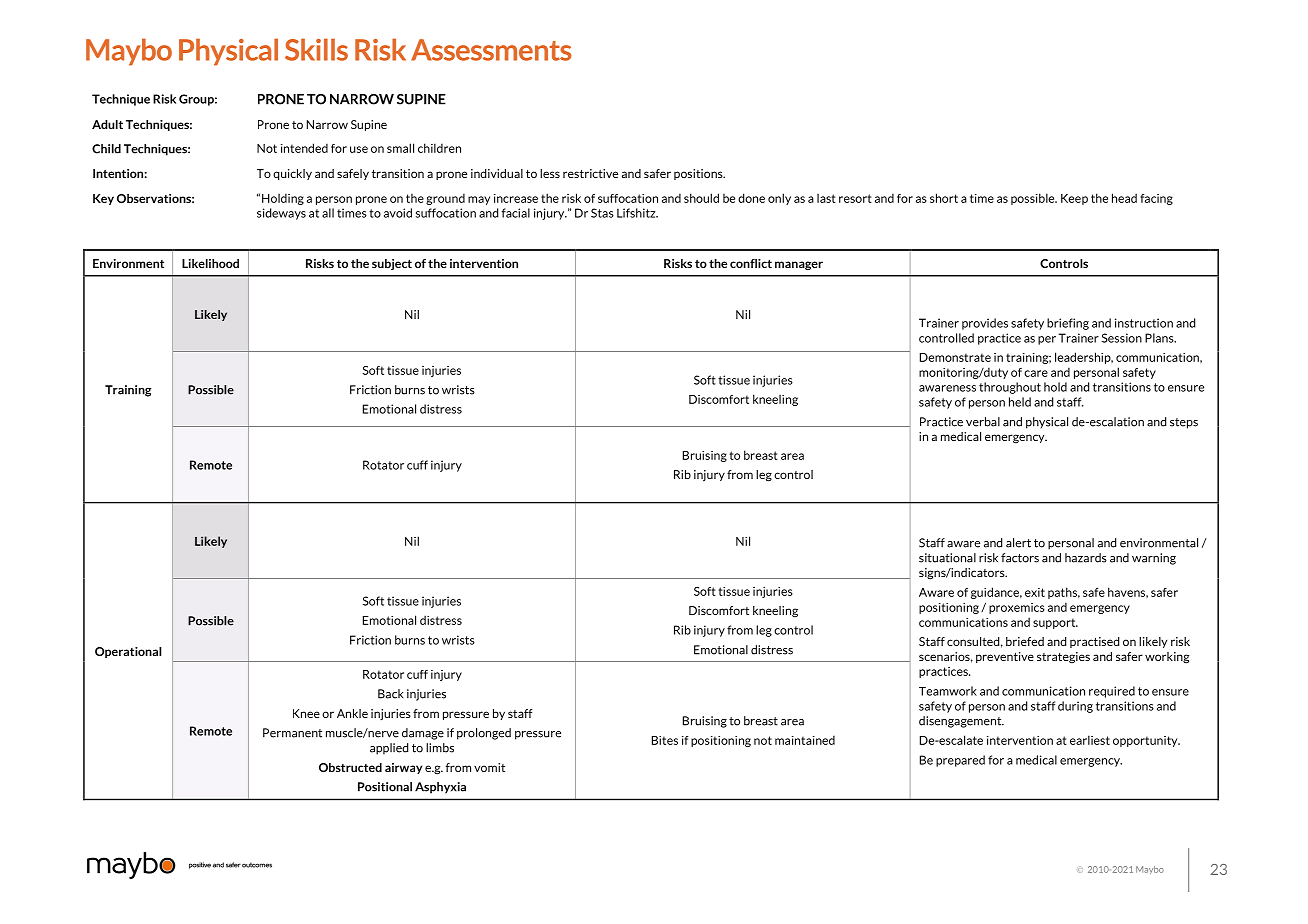  Describe the element at coordinates (491, 50) in the page. I see `Assessments` at that location.
